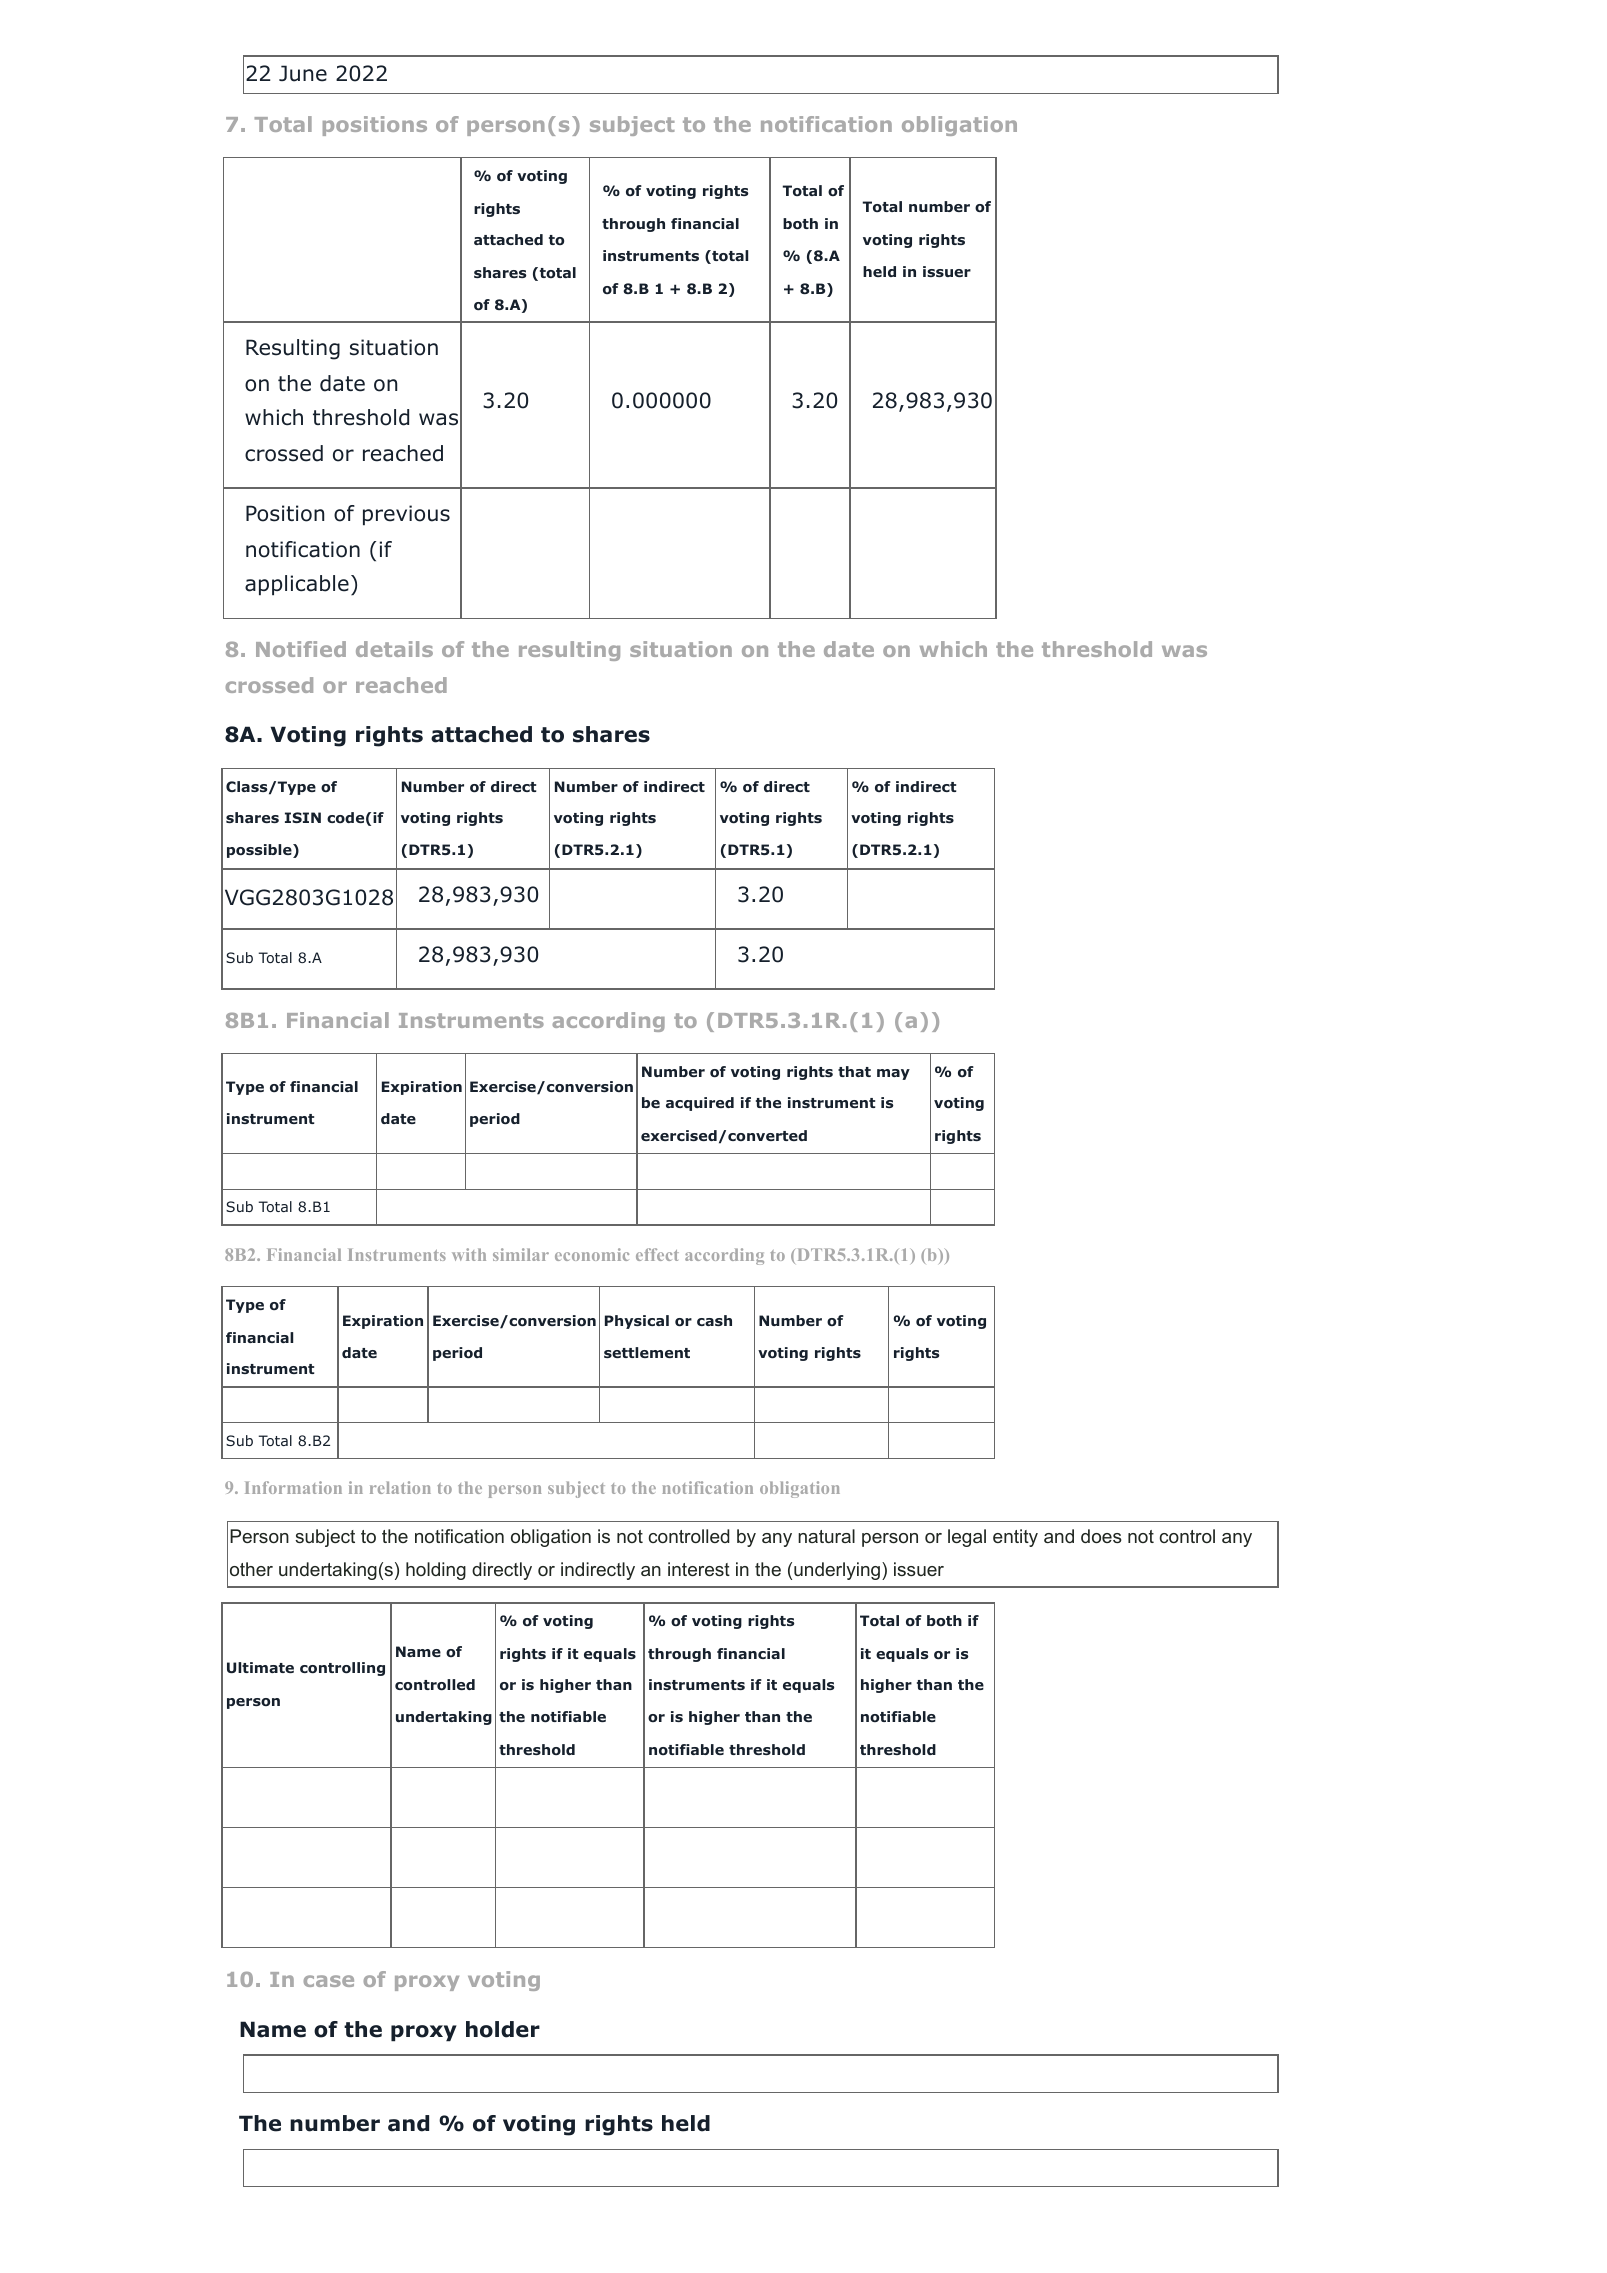  What do you see at coordinates (303, 73) in the screenshot?
I see `June` at bounding box center [303, 73].
